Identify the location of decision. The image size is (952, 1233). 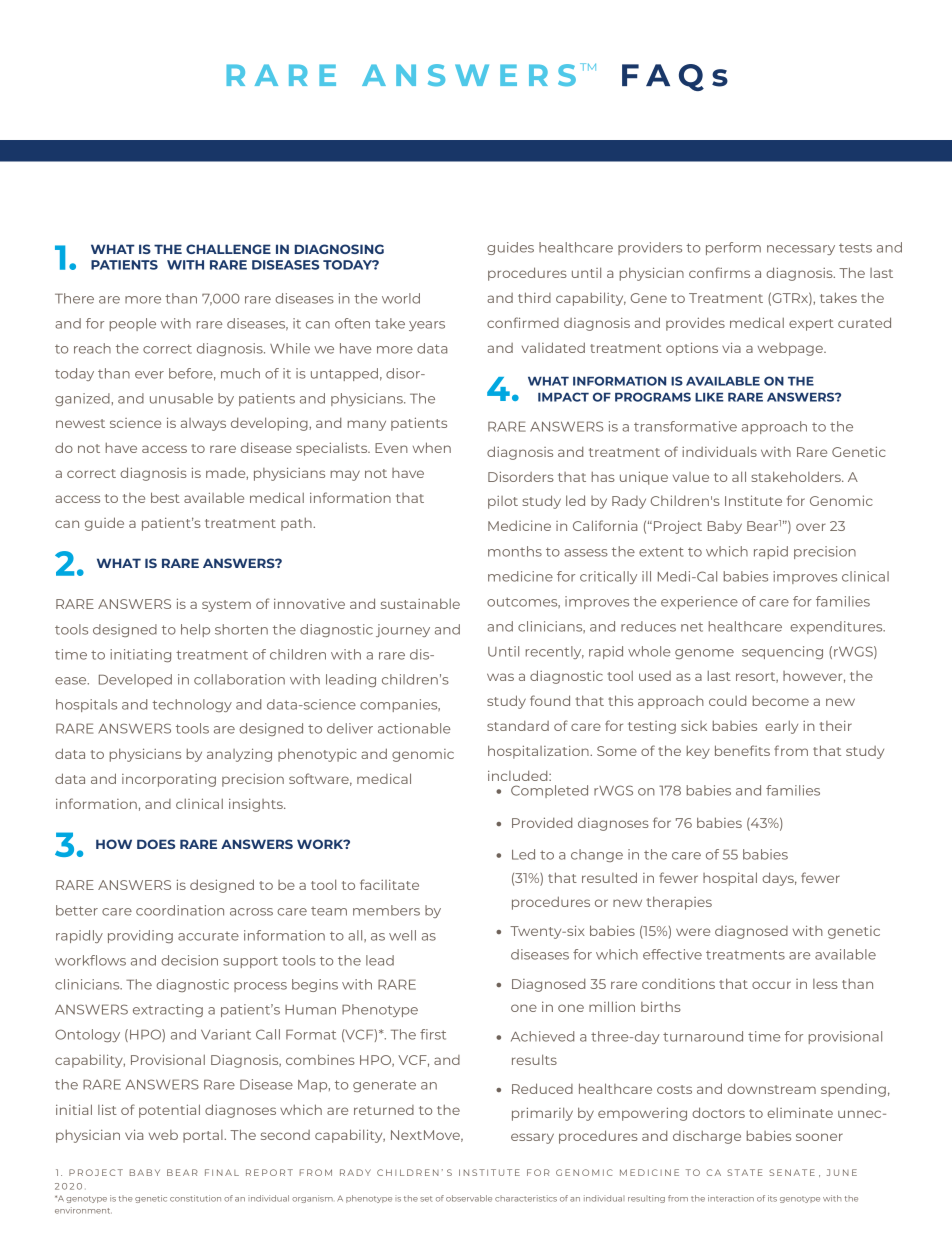
(189, 960).
